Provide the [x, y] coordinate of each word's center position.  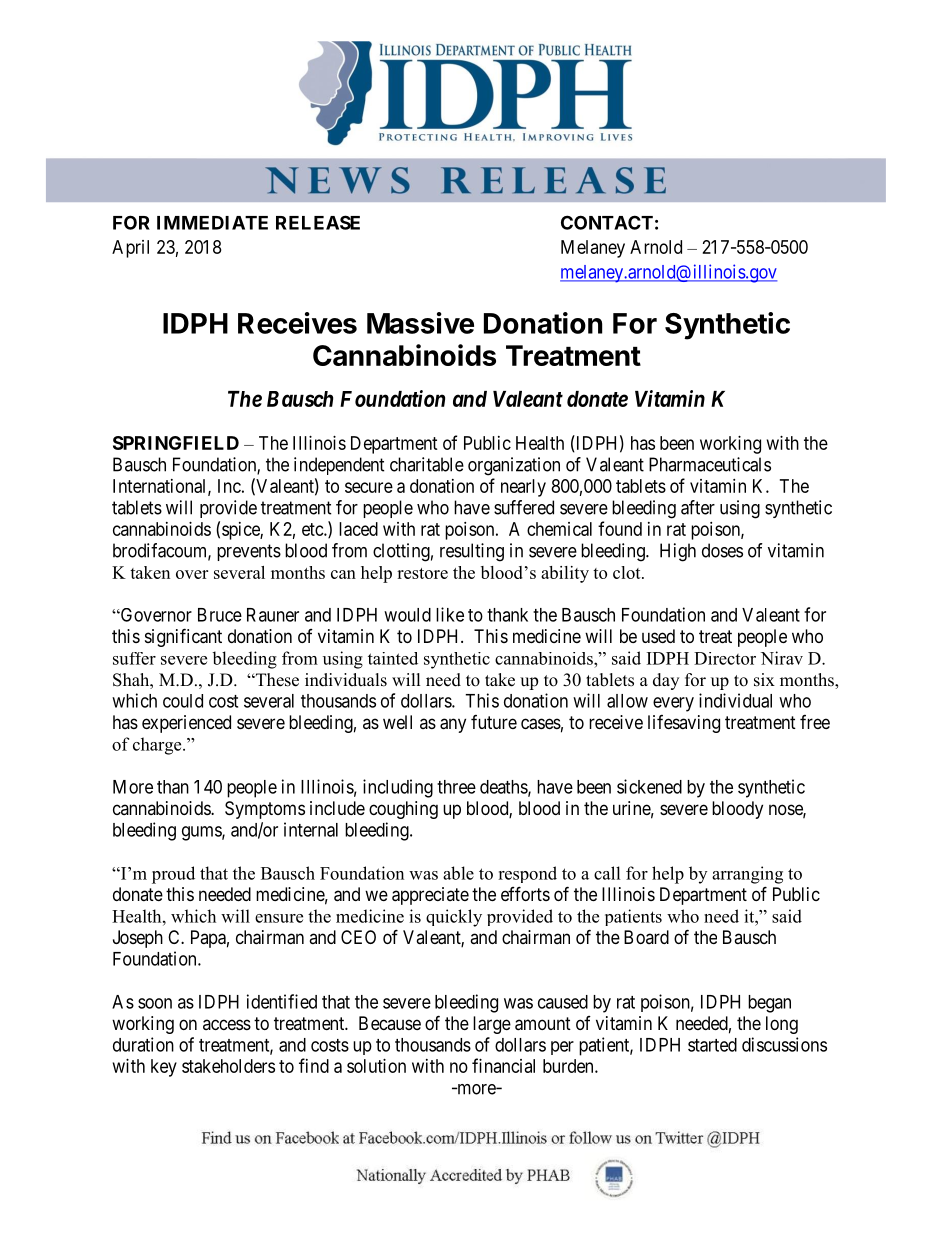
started [712, 1045]
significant [183, 637]
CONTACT [607, 222]
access [227, 1024]
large [492, 1025]
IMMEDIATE [212, 223]
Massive [420, 323]
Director [725, 658]
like [450, 614]
